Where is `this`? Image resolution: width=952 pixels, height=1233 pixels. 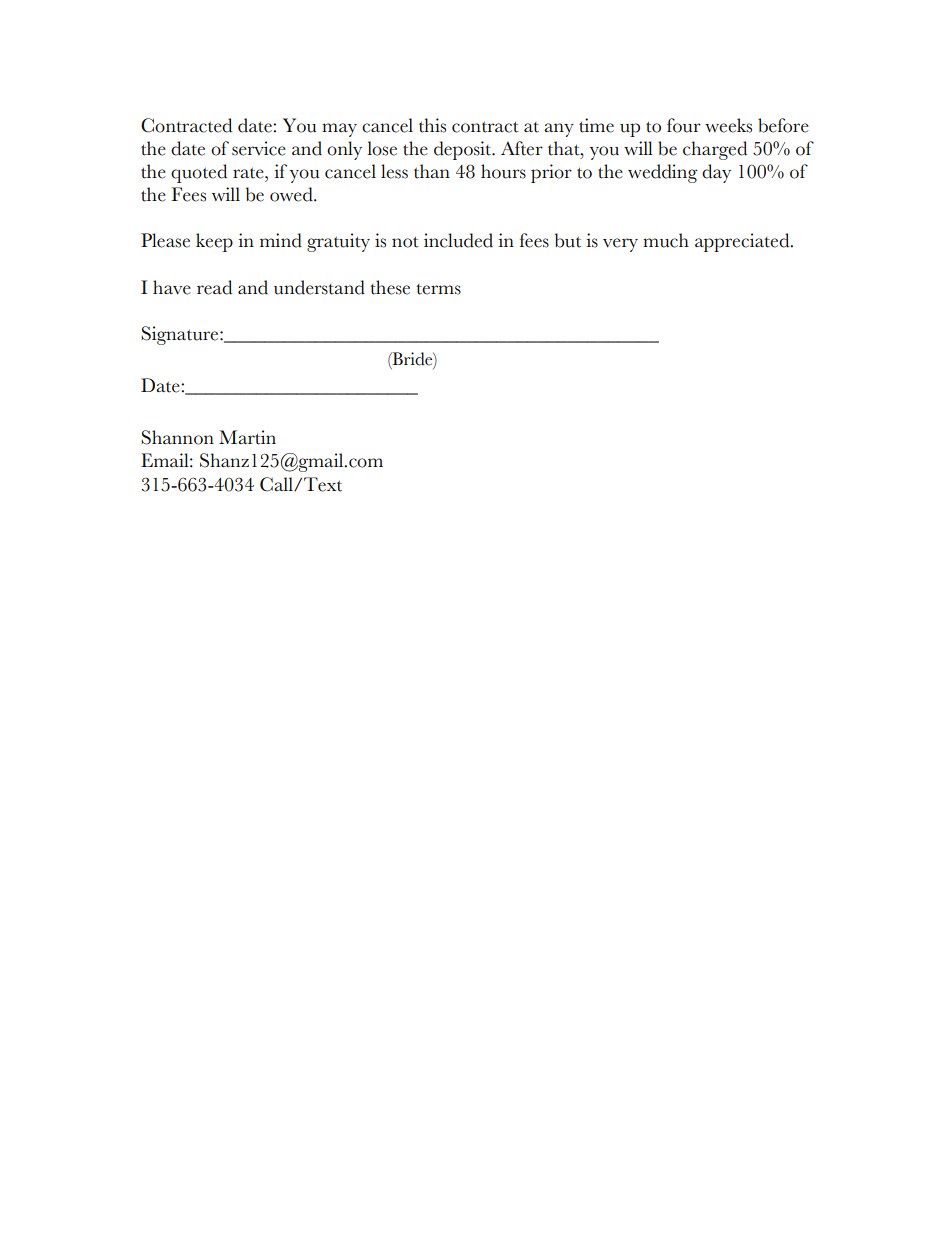 this is located at coordinates (432, 125).
